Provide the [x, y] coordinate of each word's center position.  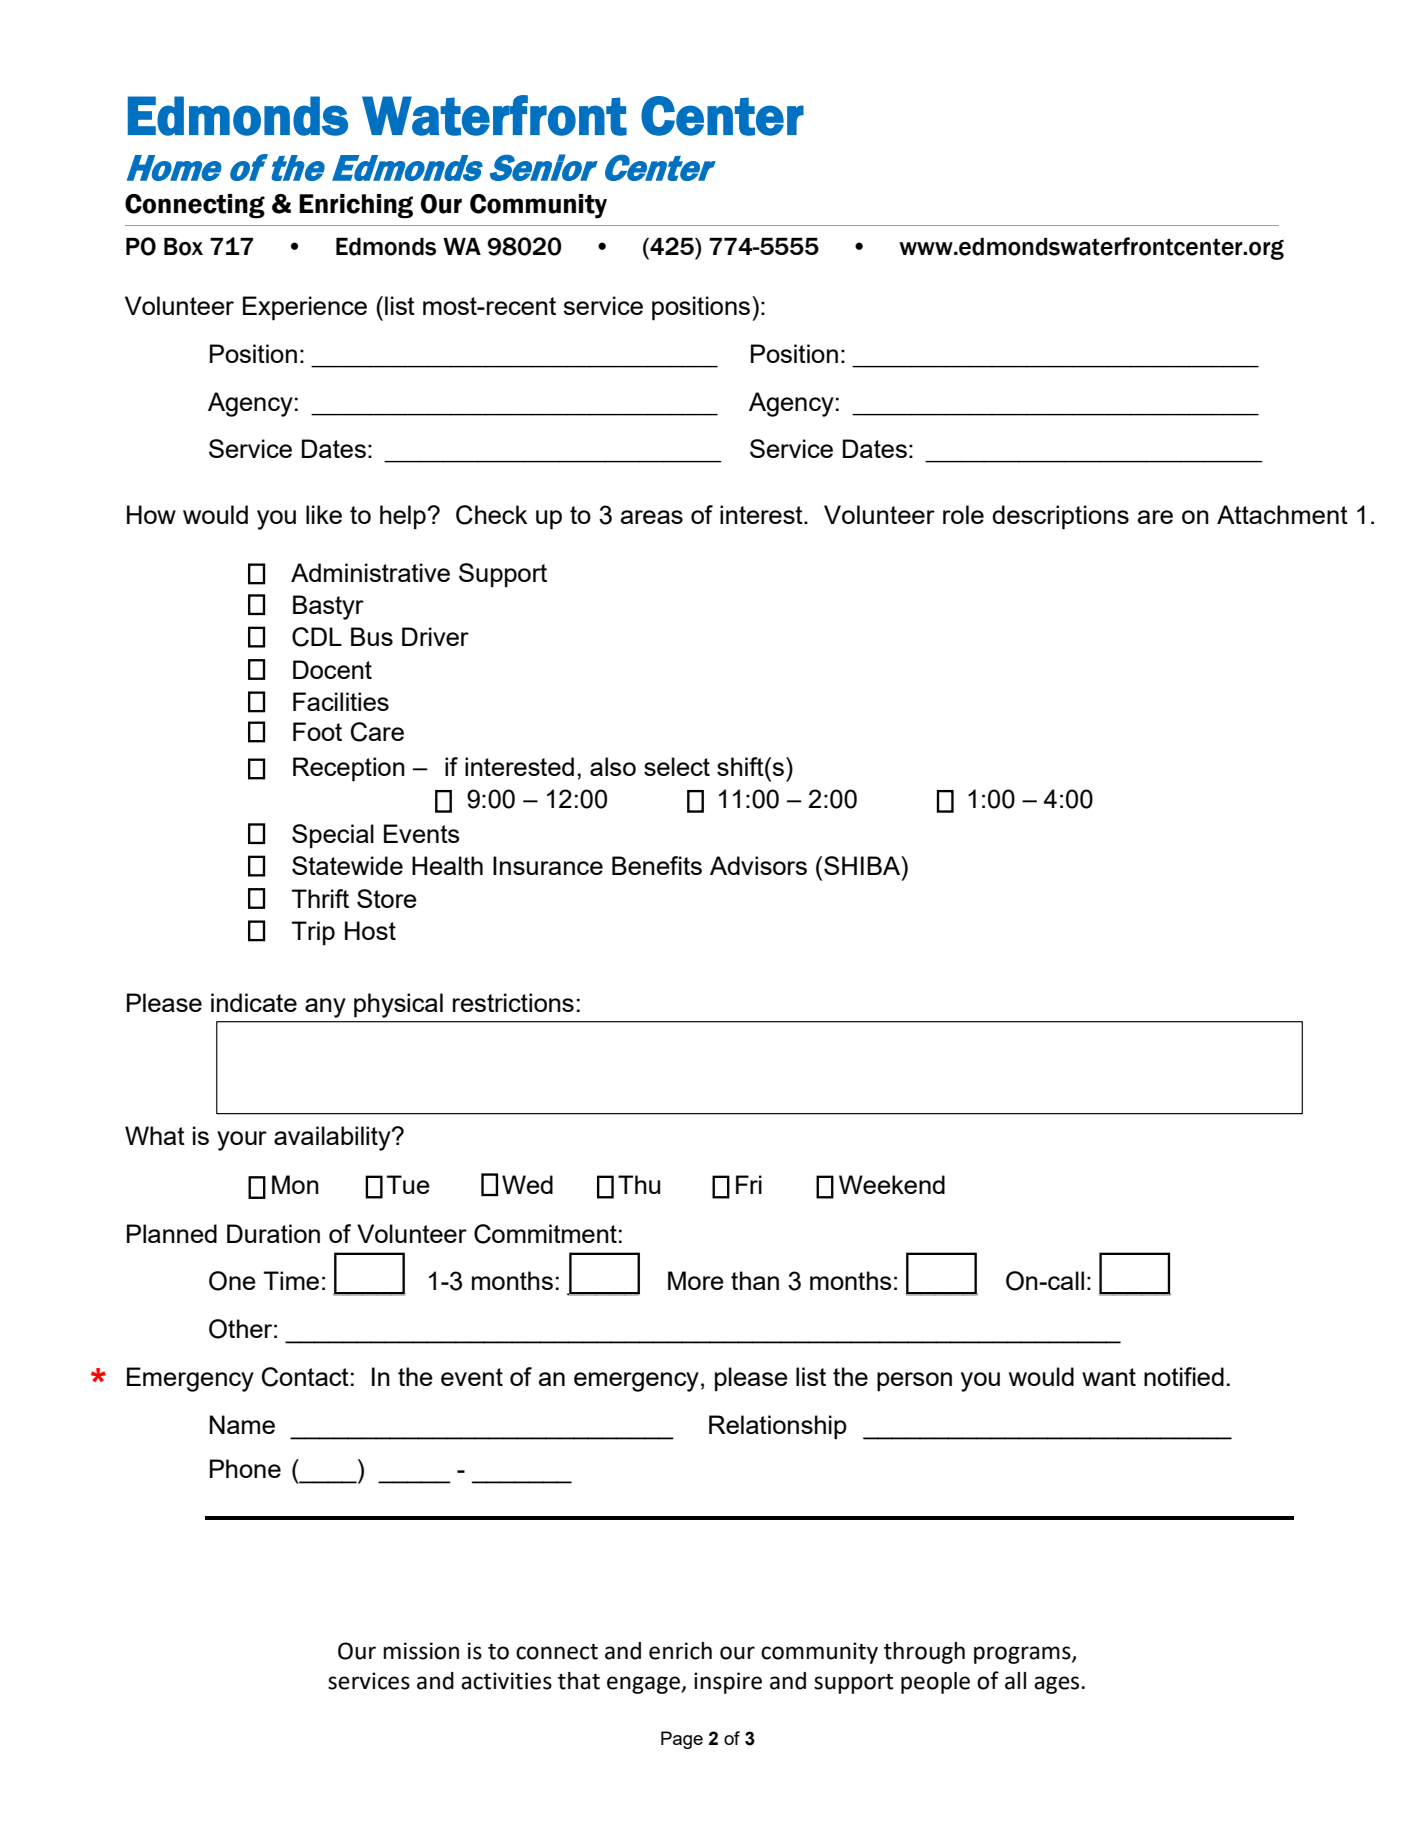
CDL [317, 637]
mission [421, 1651]
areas [652, 517]
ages [1058, 1685]
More [696, 1280]
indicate [254, 1002]
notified [1184, 1376]
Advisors [758, 865]
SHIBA [863, 865]
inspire [728, 1683]
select [677, 766]
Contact [305, 1377]
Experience [305, 308]
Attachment [1282, 514]
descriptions [1060, 517]
